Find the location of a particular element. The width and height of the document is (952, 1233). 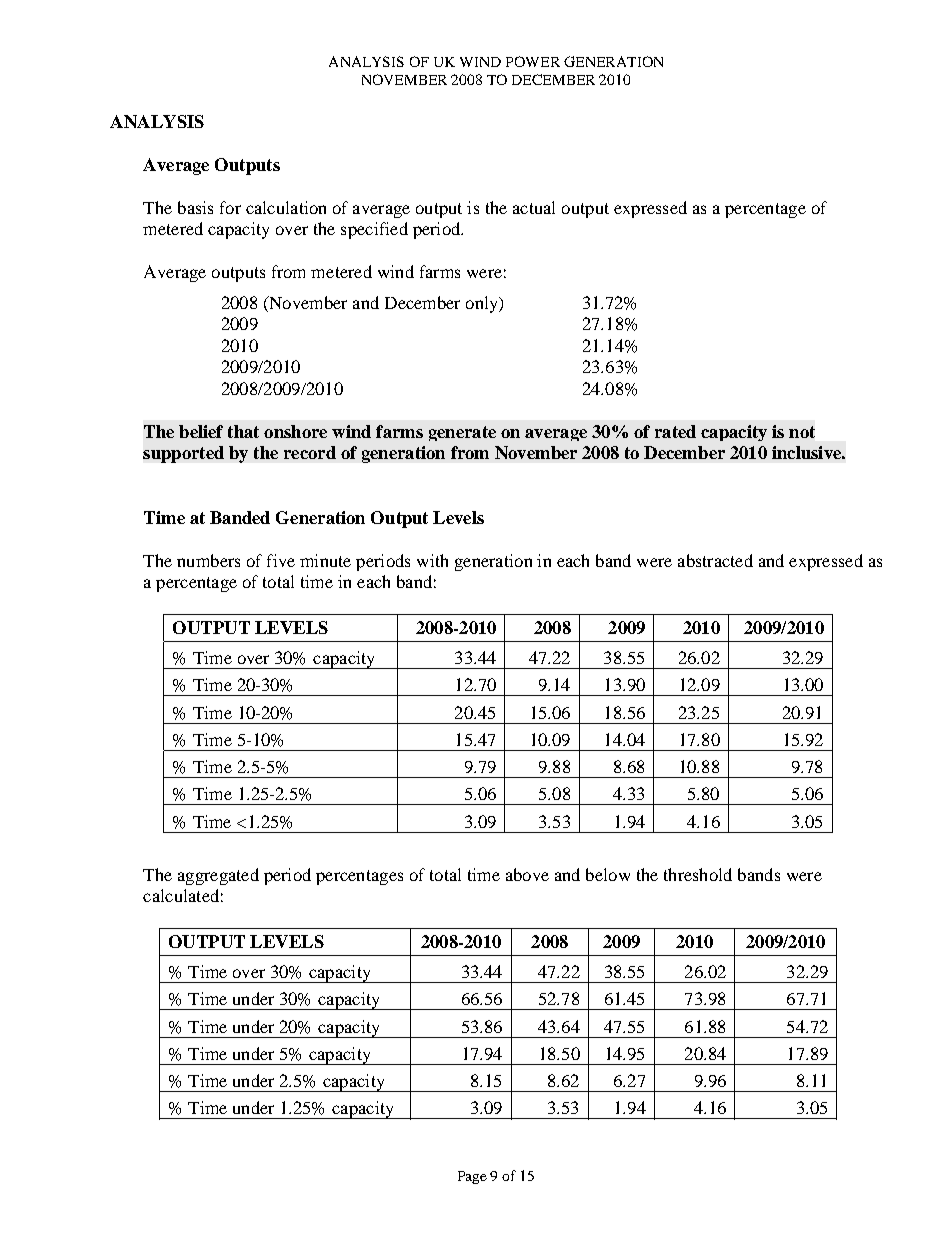

rated is located at coordinates (675, 431).
